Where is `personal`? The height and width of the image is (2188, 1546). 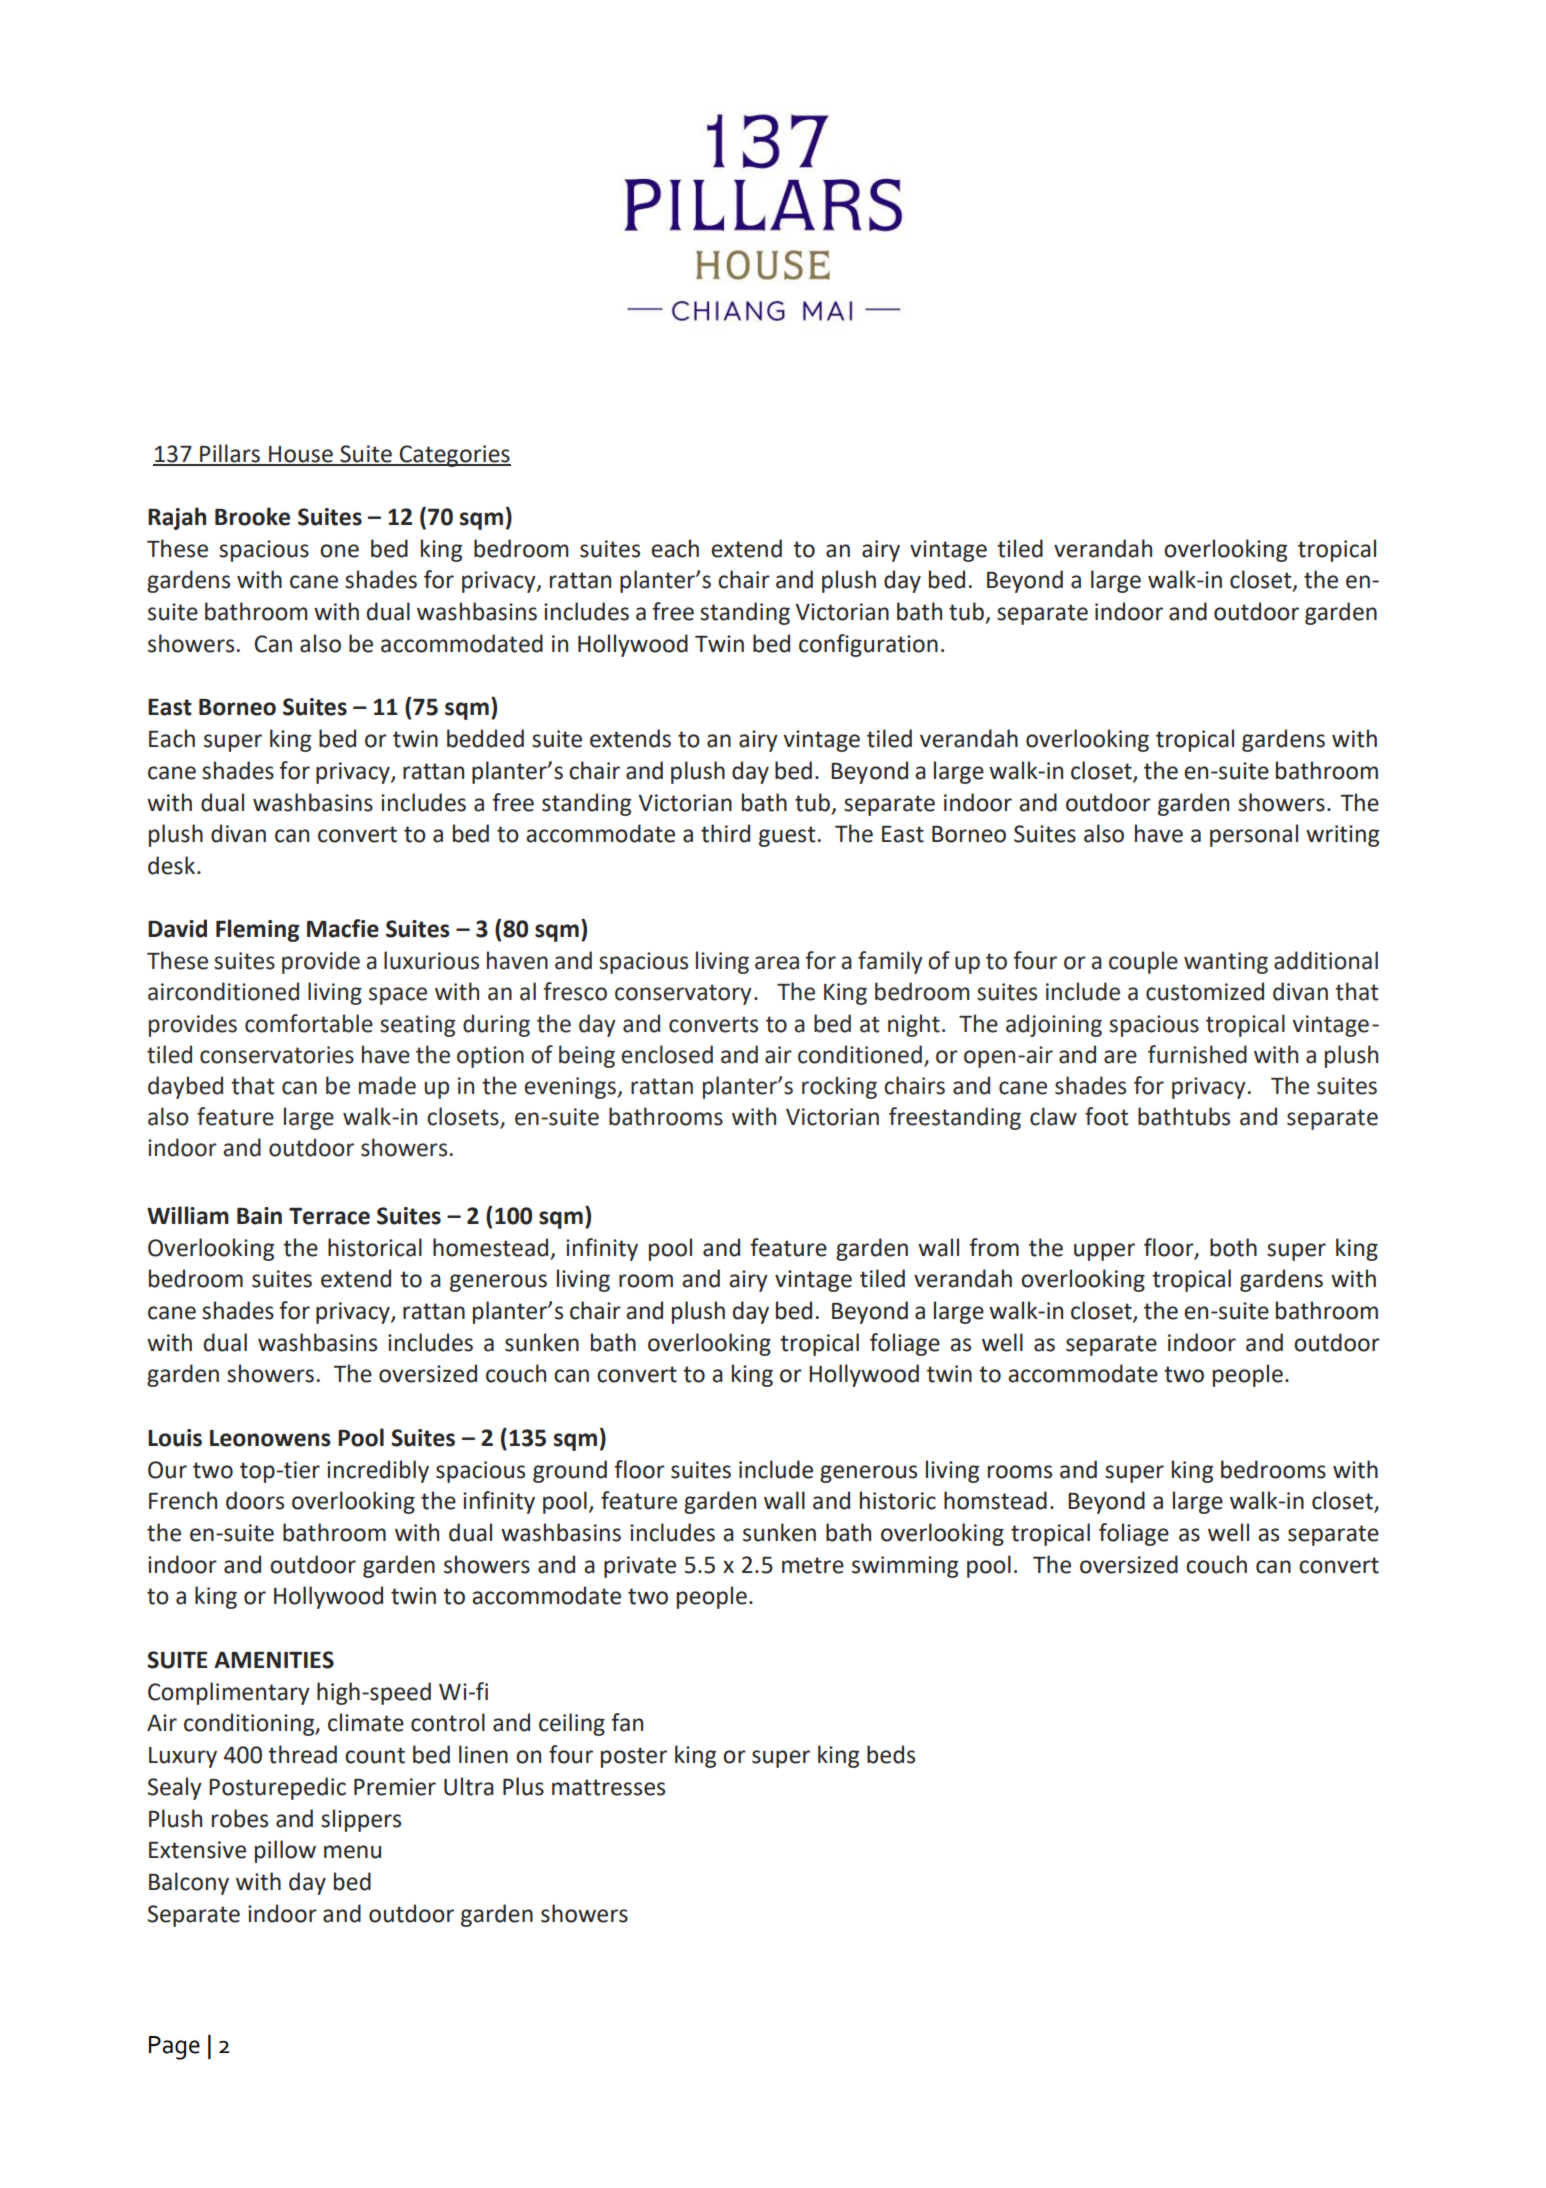 personal is located at coordinates (1254, 835).
